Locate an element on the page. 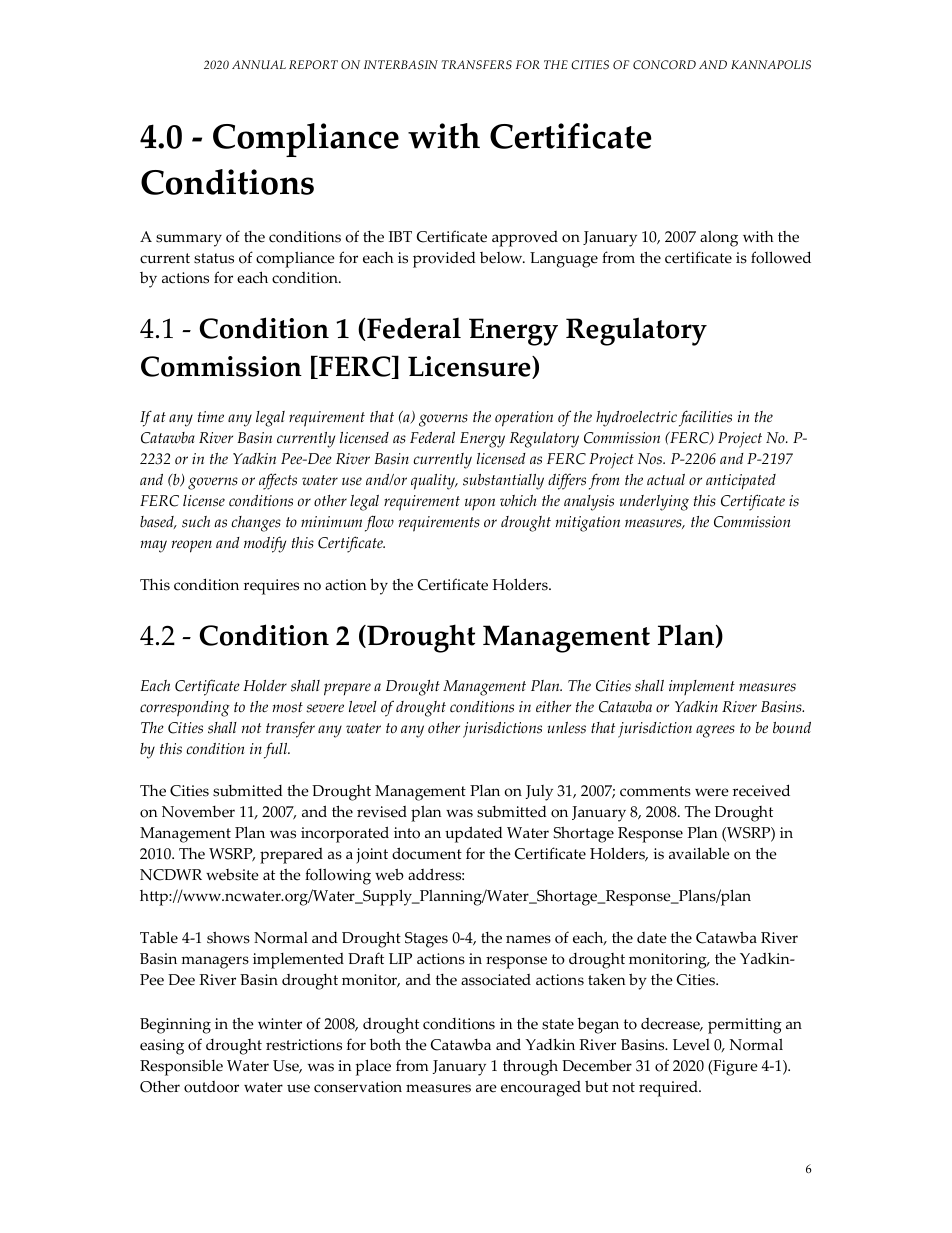  underlying is located at coordinates (654, 503).
